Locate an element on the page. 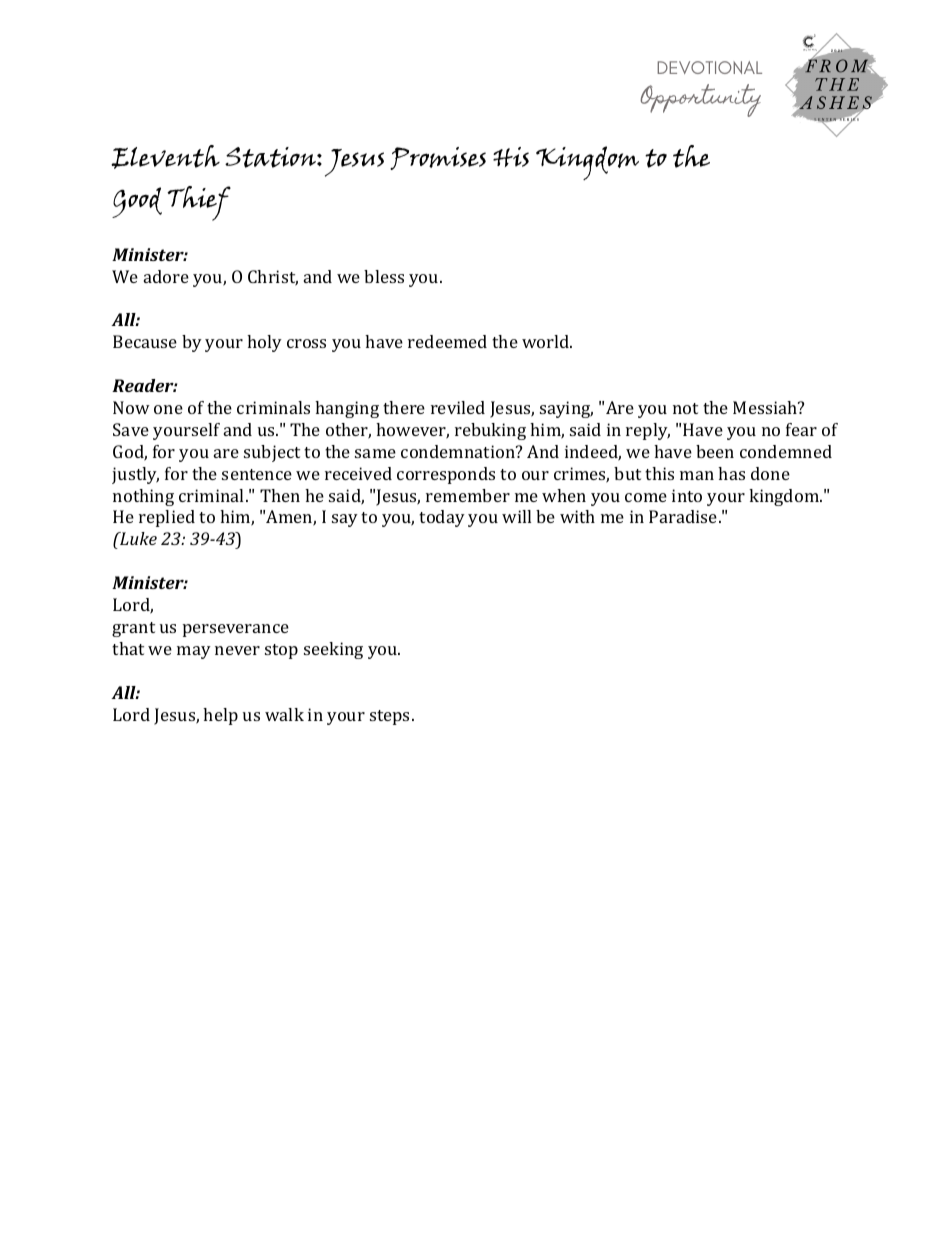 Image resolution: width=952 pixels, height=1233 pixels. Eleventh is located at coordinates (165, 157).
